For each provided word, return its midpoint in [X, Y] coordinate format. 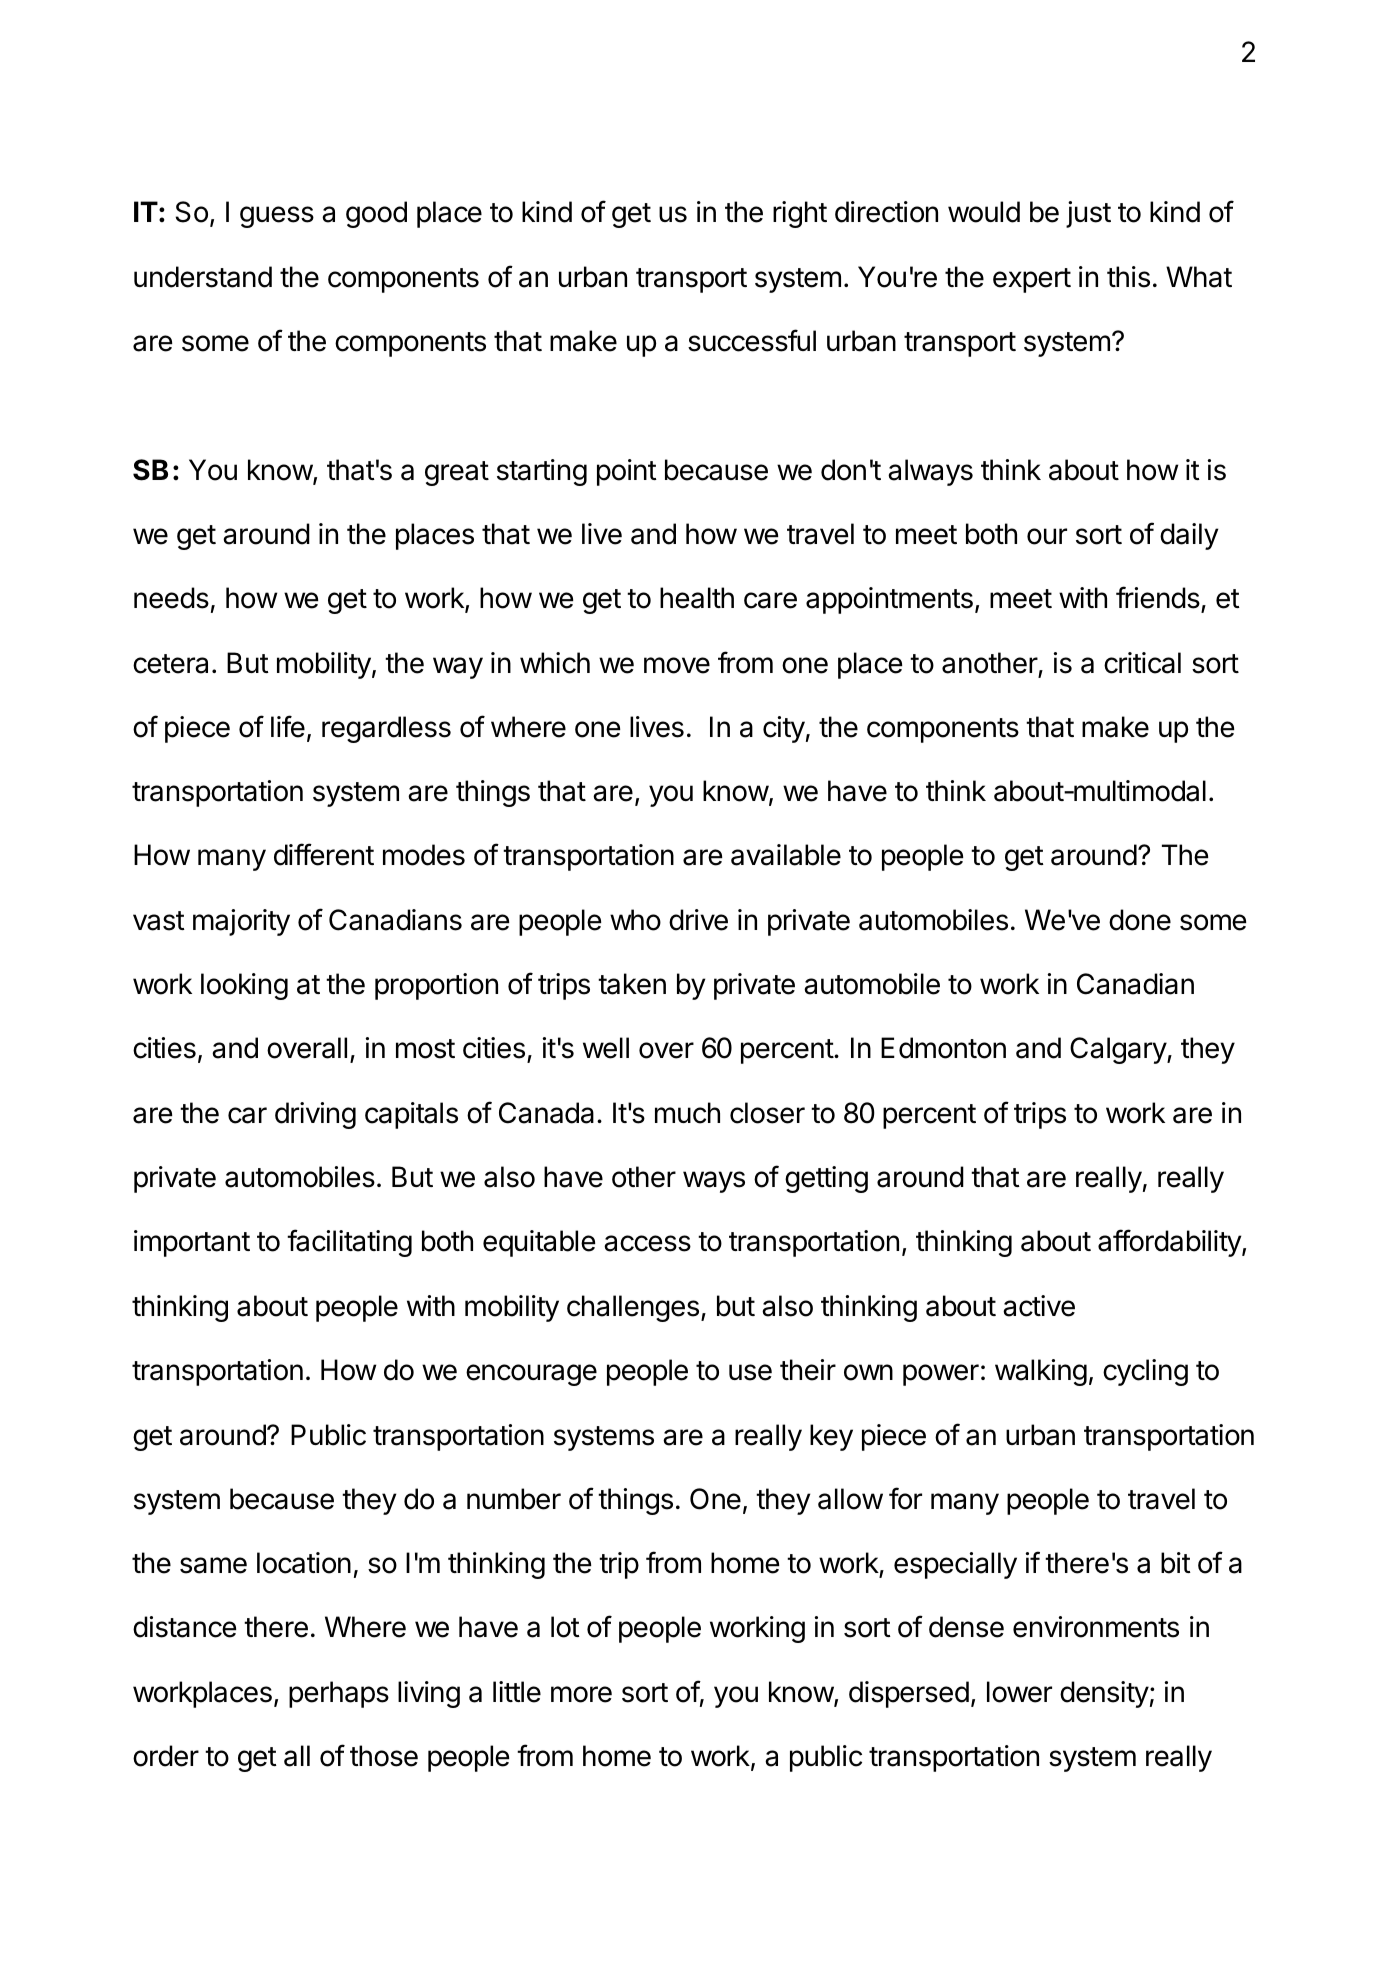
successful [752, 340]
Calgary [1119, 1050]
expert [1032, 280]
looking [244, 986]
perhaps [339, 1694]
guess [277, 217]
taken [632, 984]
